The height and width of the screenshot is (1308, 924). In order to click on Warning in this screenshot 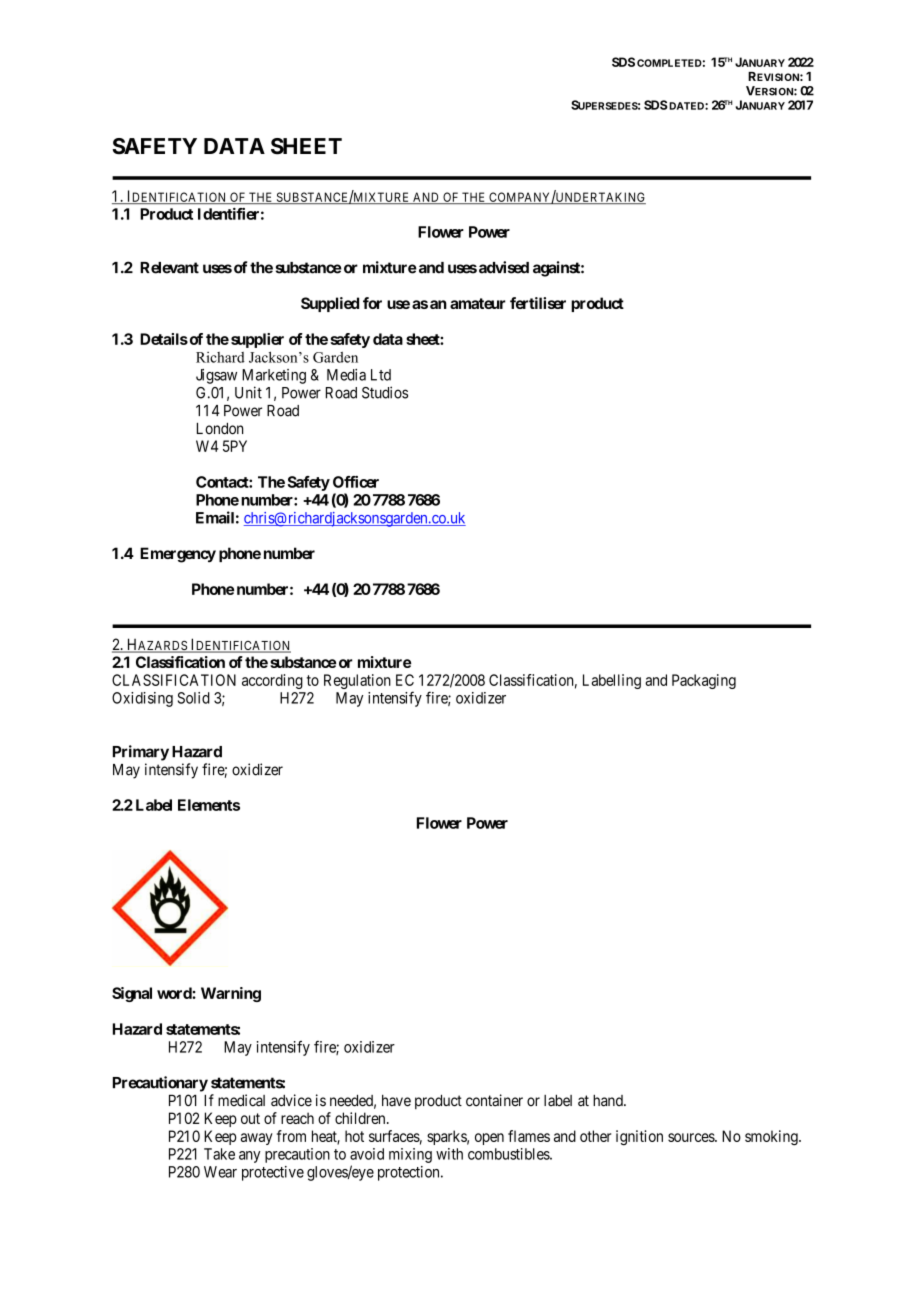, I will do `click(231, 994)`.
